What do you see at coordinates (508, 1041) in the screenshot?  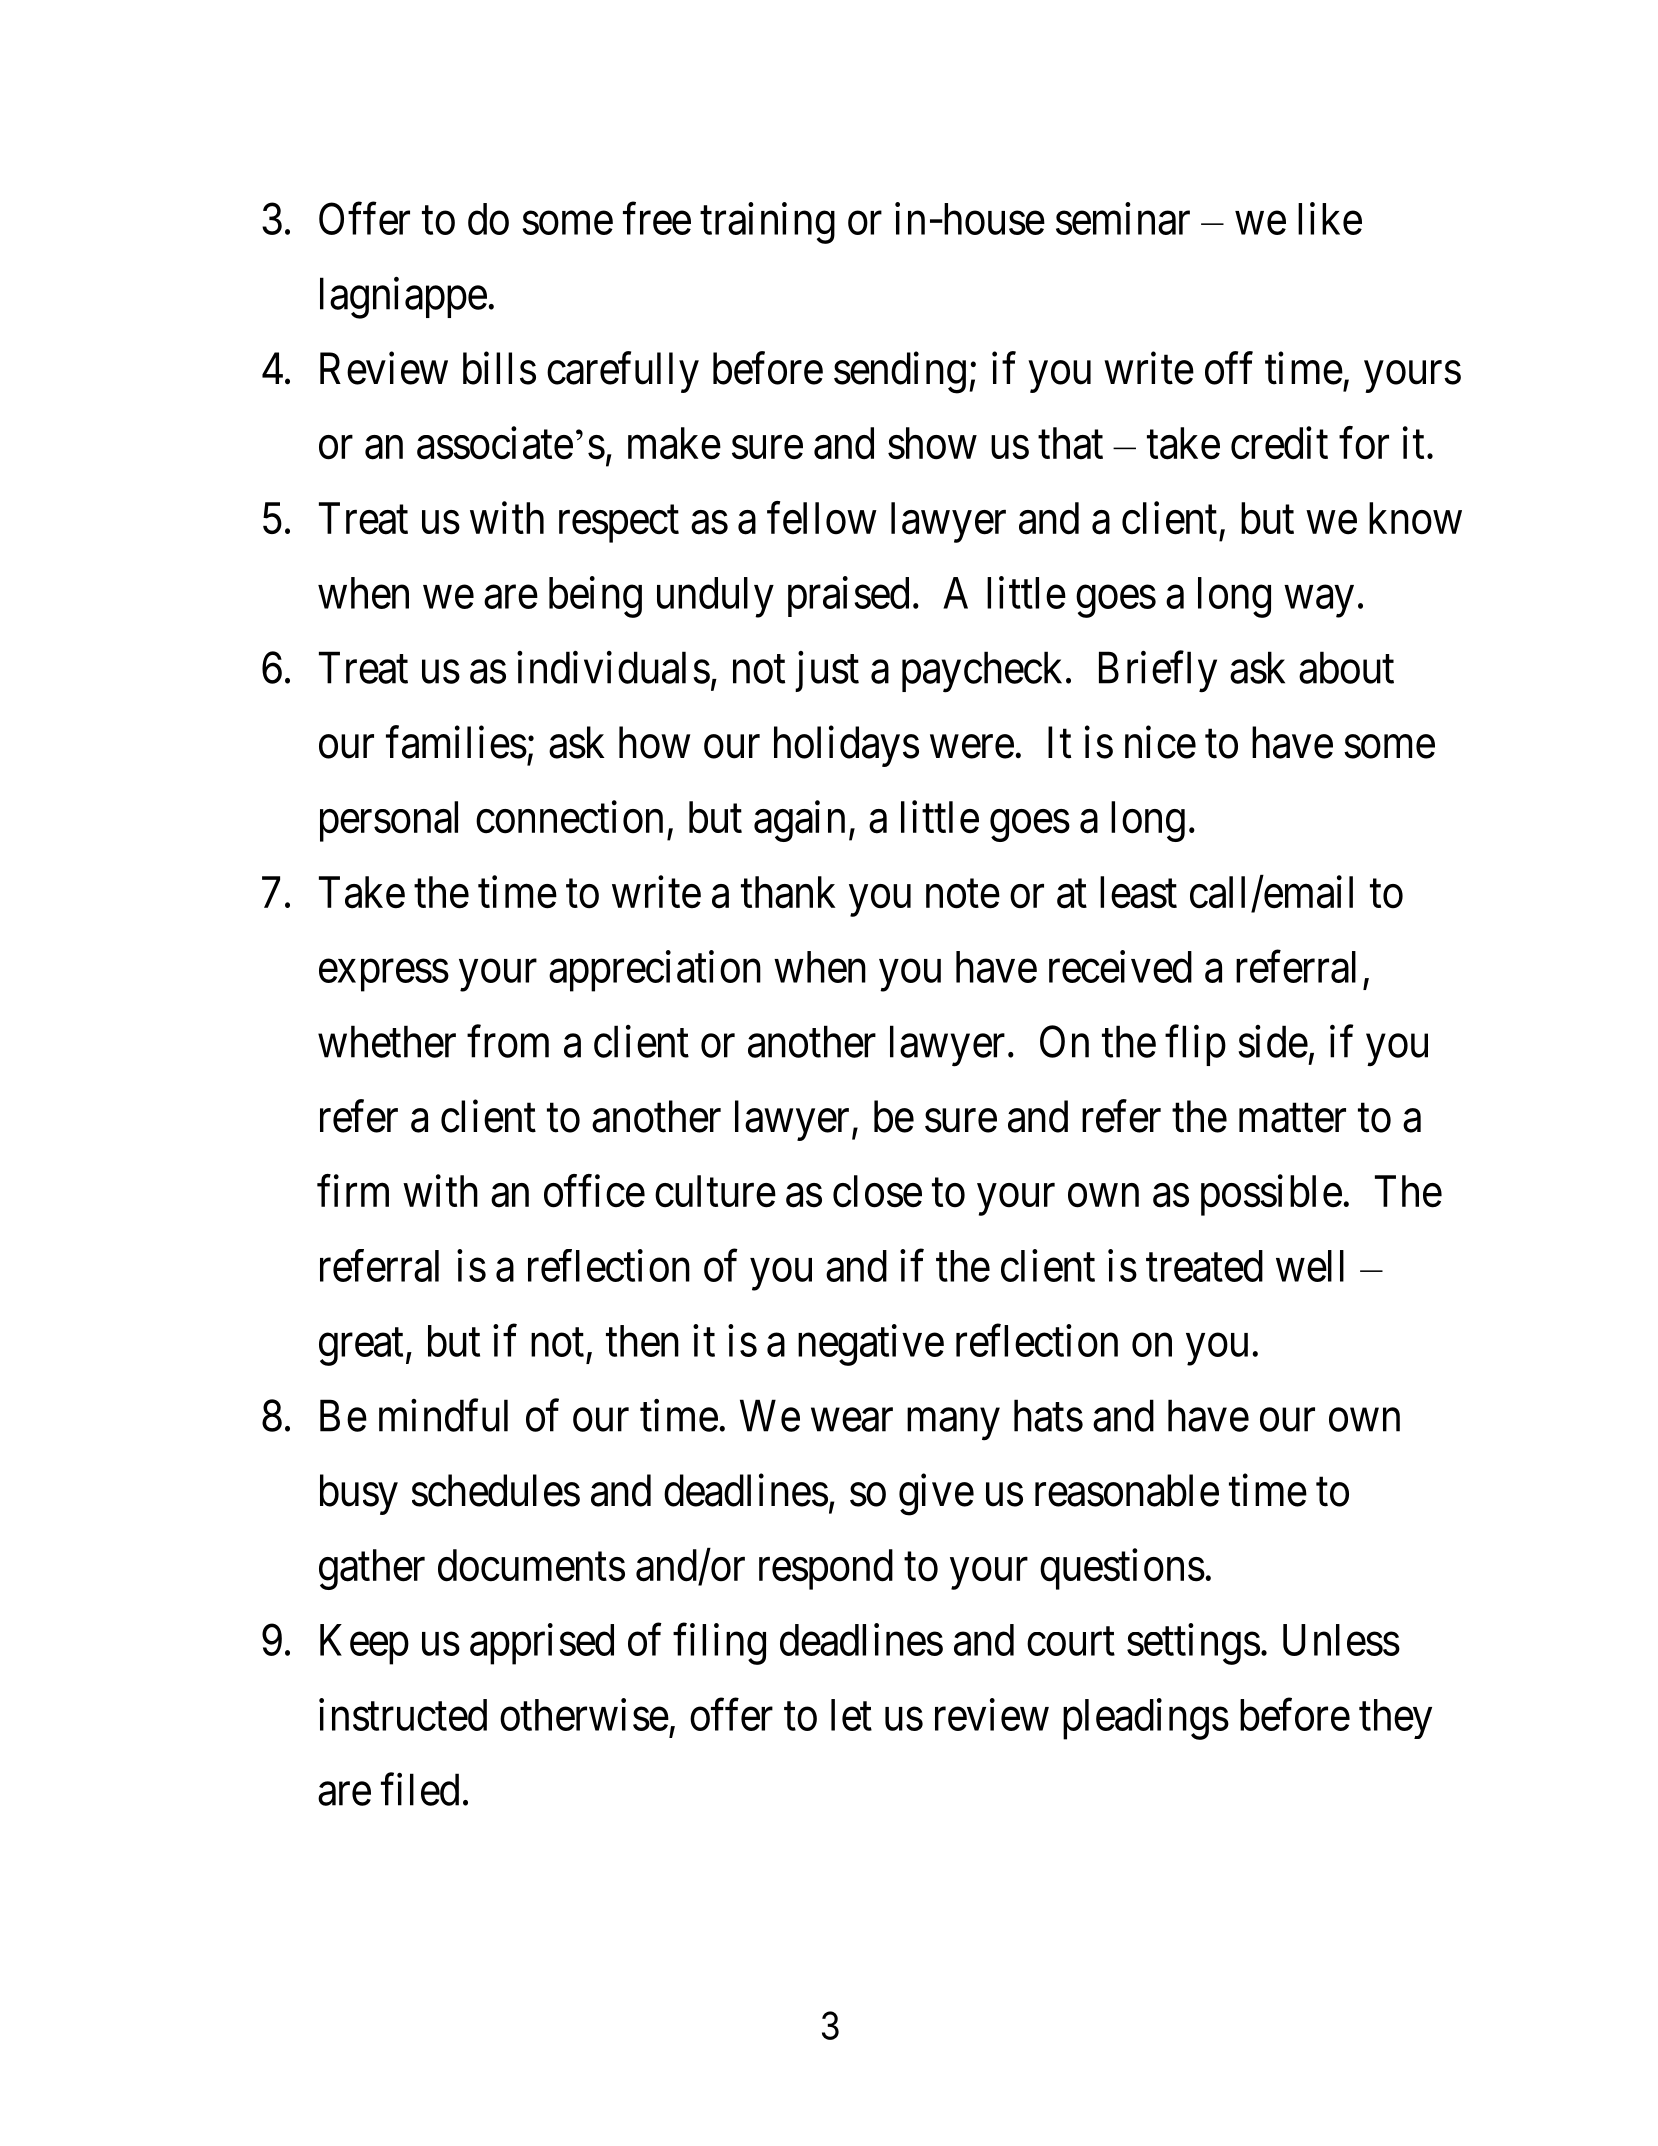 I see `from` at bounding box center [508, 1041].
